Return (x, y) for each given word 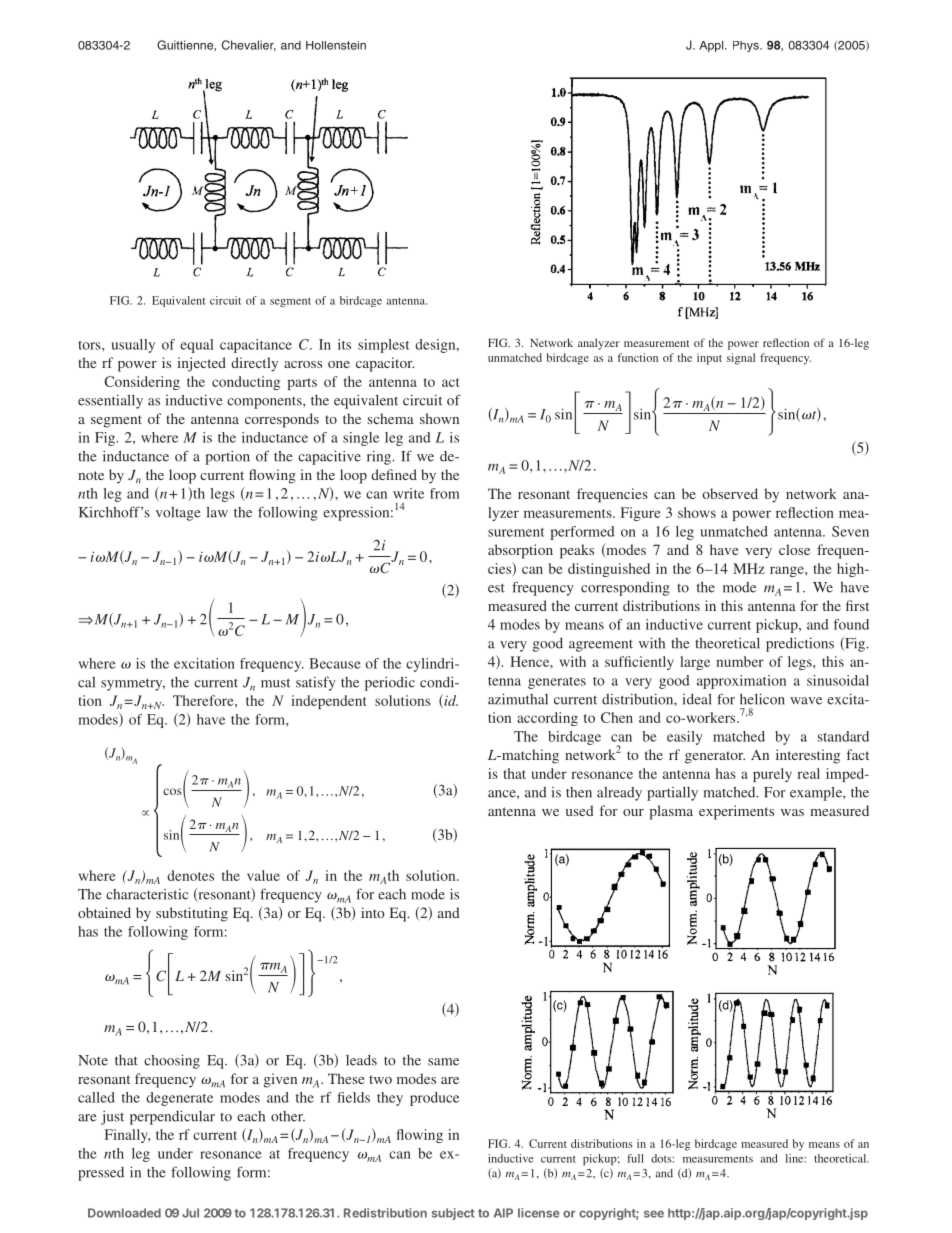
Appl (712, 46)
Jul (190, 1213)
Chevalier (249, 45)
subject (453, 1214)
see (654, 1214)
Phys (747, 46)
